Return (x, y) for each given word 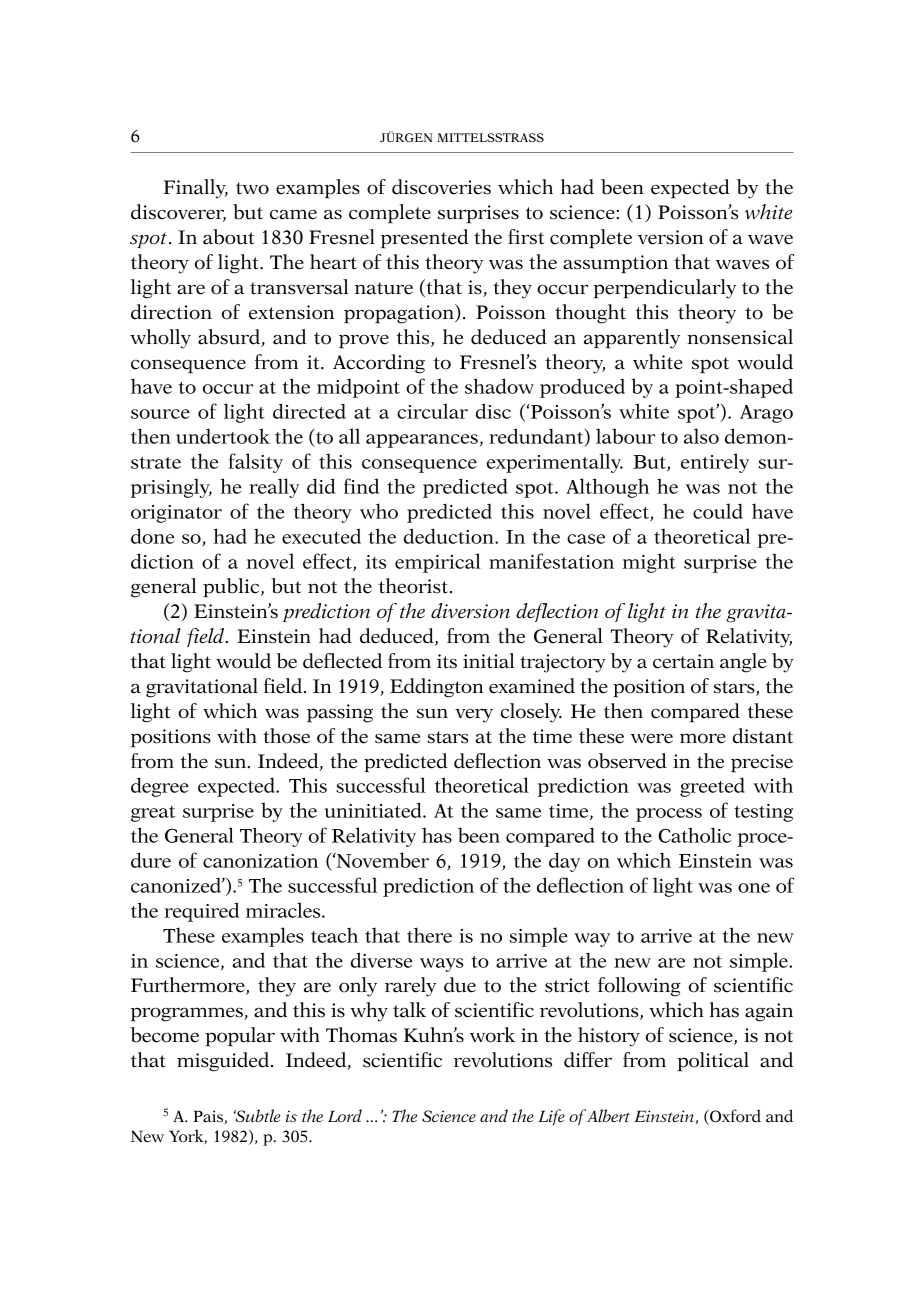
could (718, 511)
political (713, 1062)
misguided (224, 1062)
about (229, 237)
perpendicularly (664, 289)
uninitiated (374, 810)
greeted (712, 787)
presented (425, 239)
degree (160, 787)
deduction (450, 536)
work (492, 1035)
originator (176, 514)
